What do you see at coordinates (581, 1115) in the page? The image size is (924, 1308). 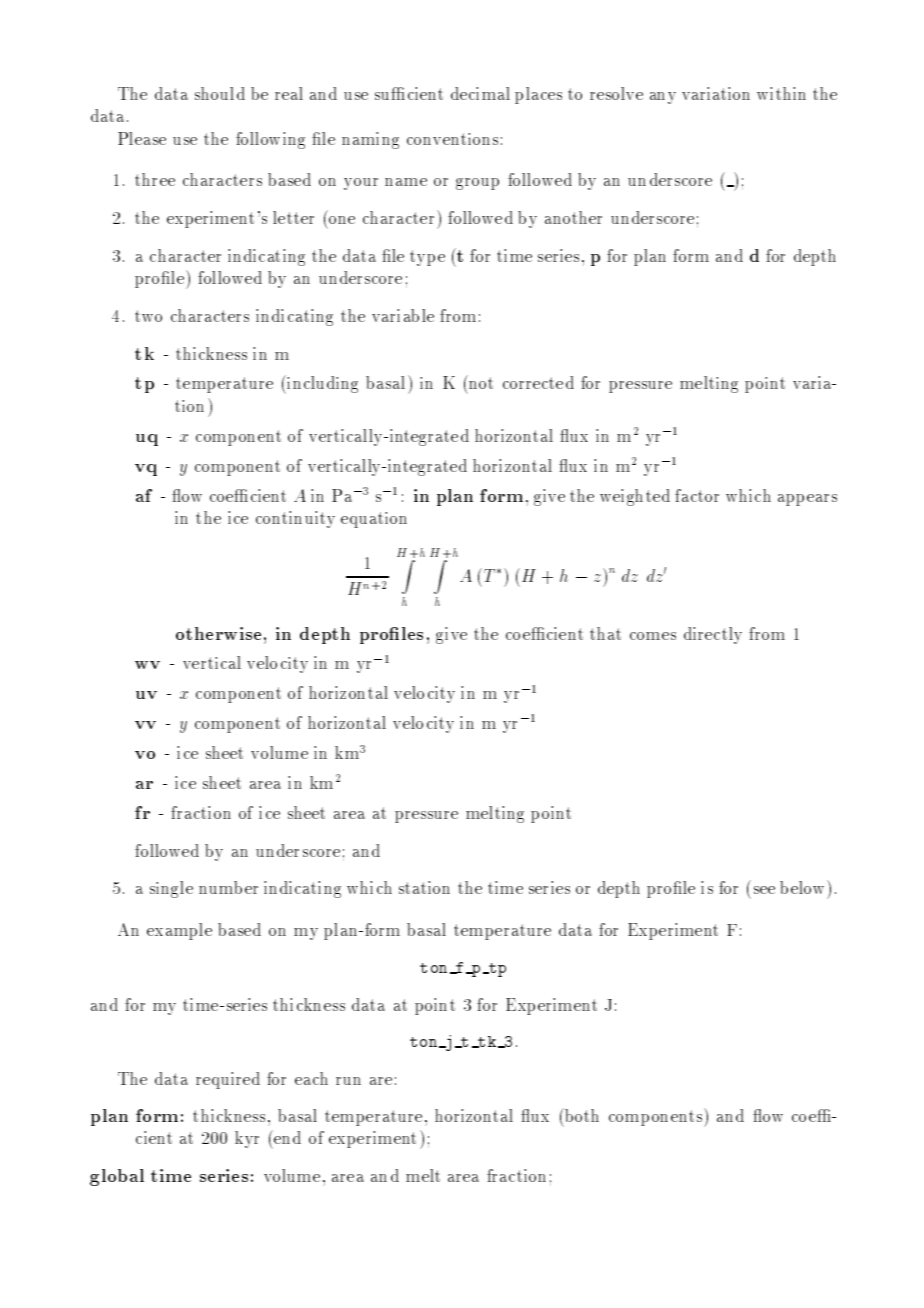 I see `both` at bounding box center [581, 1115].
